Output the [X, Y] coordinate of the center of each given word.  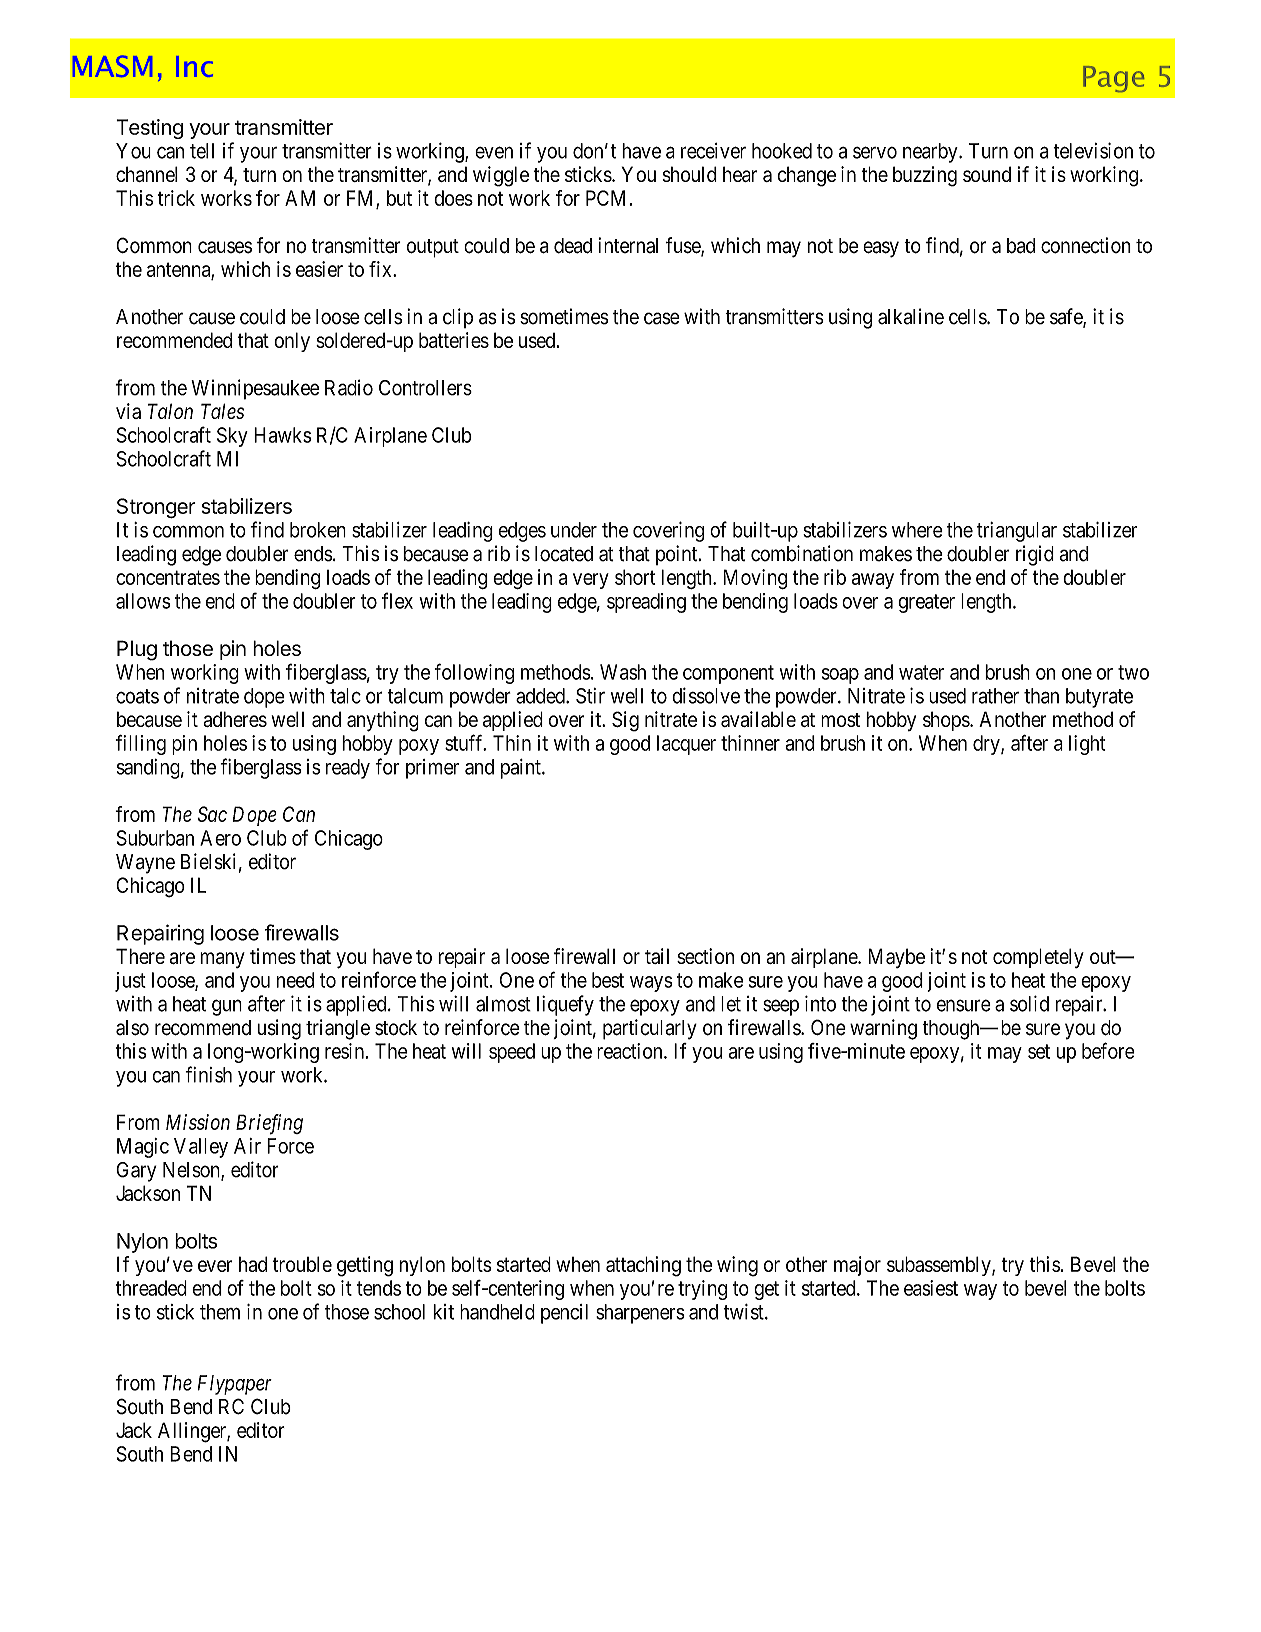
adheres [235, 719]
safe [1067, 317]
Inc [194, 66]
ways [651, 984]
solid [1029, 1003]
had [253, 1264]
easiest [931, 1288]
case [662, 318]
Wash [623, 672]
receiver [713, 151]
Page [1113, 79]
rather [995, 696]
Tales [222, 411]
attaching [643, 1266]
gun [227, 1007]
